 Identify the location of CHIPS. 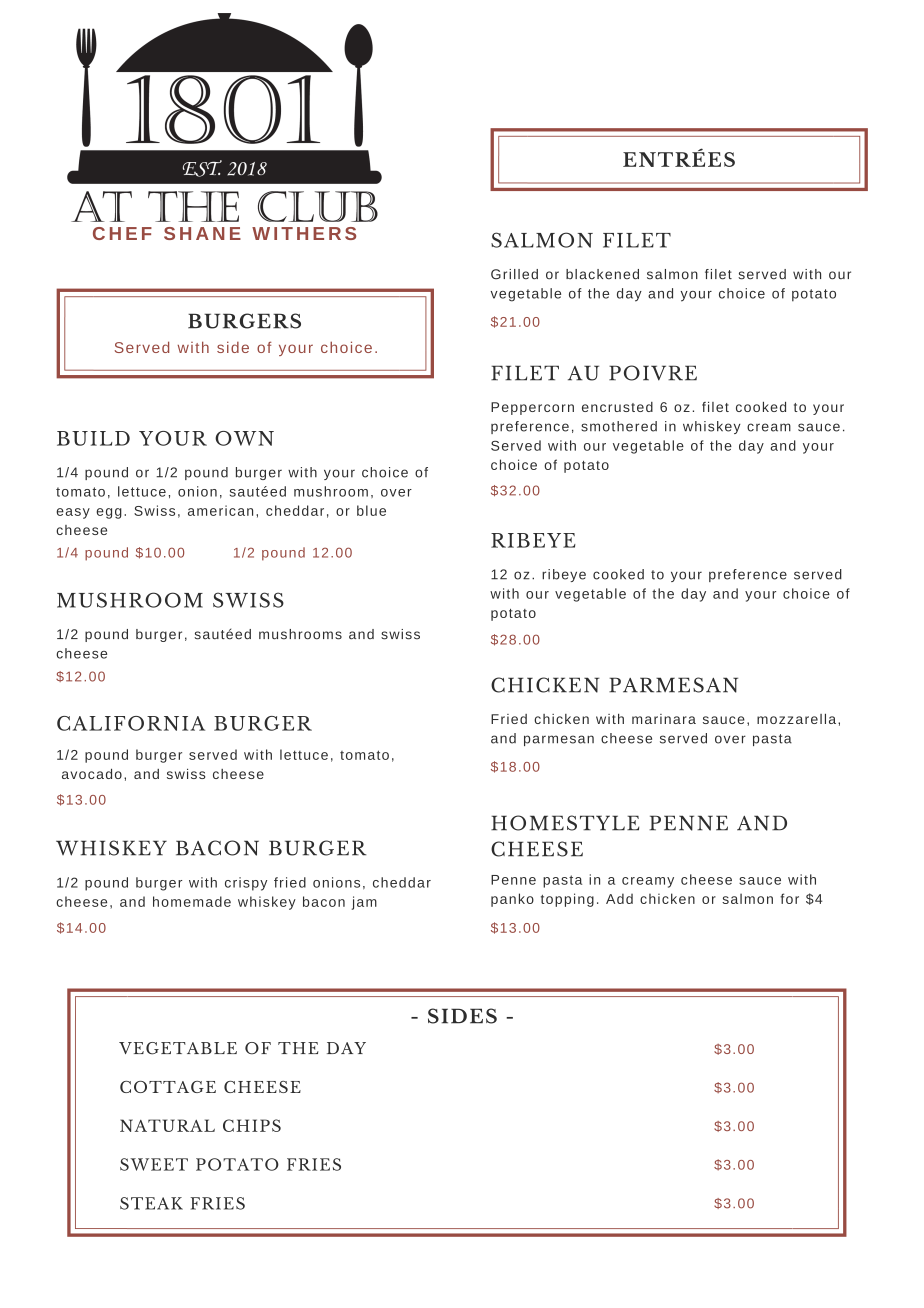
(252, 1125).
